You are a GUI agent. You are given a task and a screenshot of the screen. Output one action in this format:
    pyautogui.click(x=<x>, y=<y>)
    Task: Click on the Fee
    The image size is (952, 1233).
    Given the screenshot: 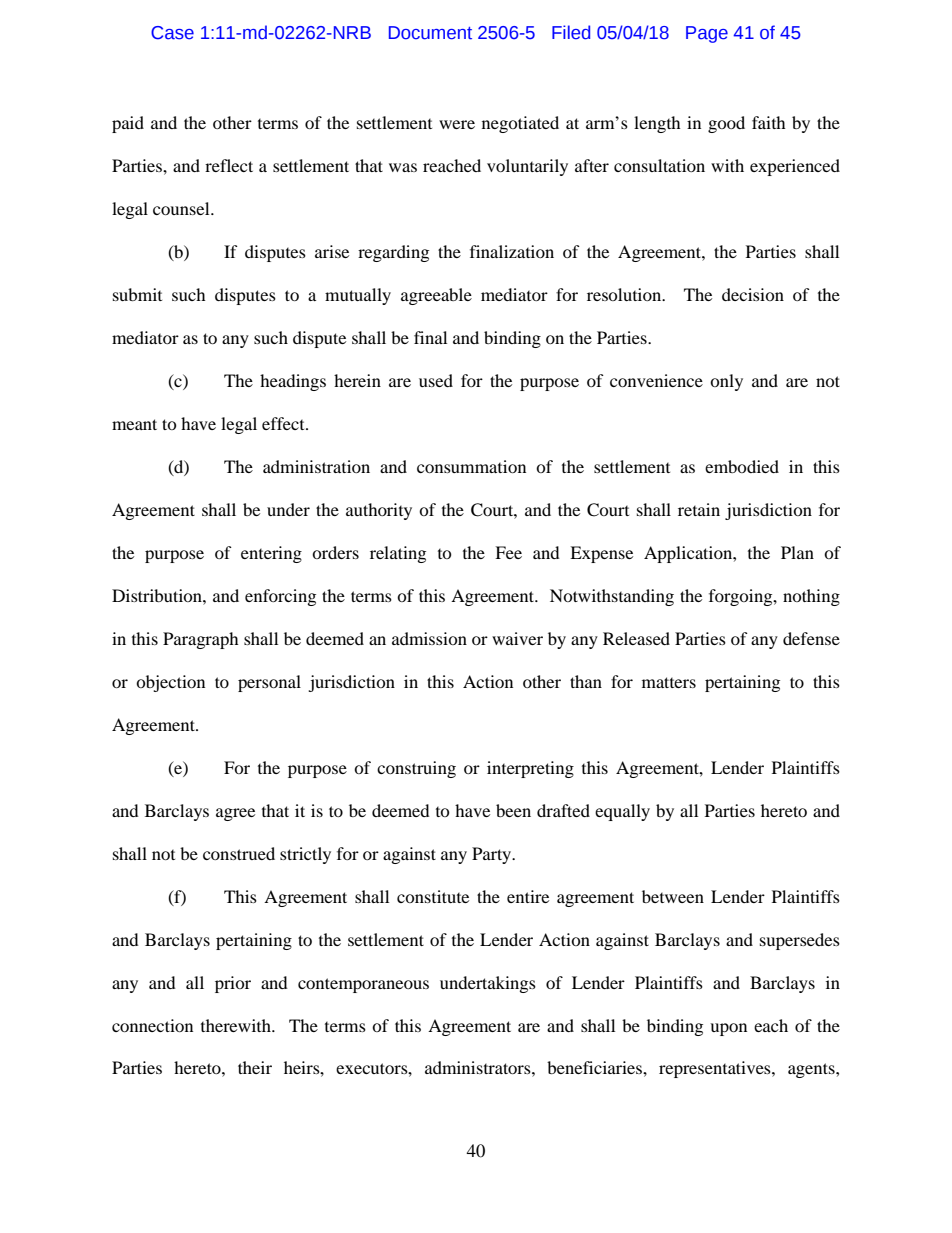 What is the action you would take?
    pyautogui.click(x=508, y=552)
